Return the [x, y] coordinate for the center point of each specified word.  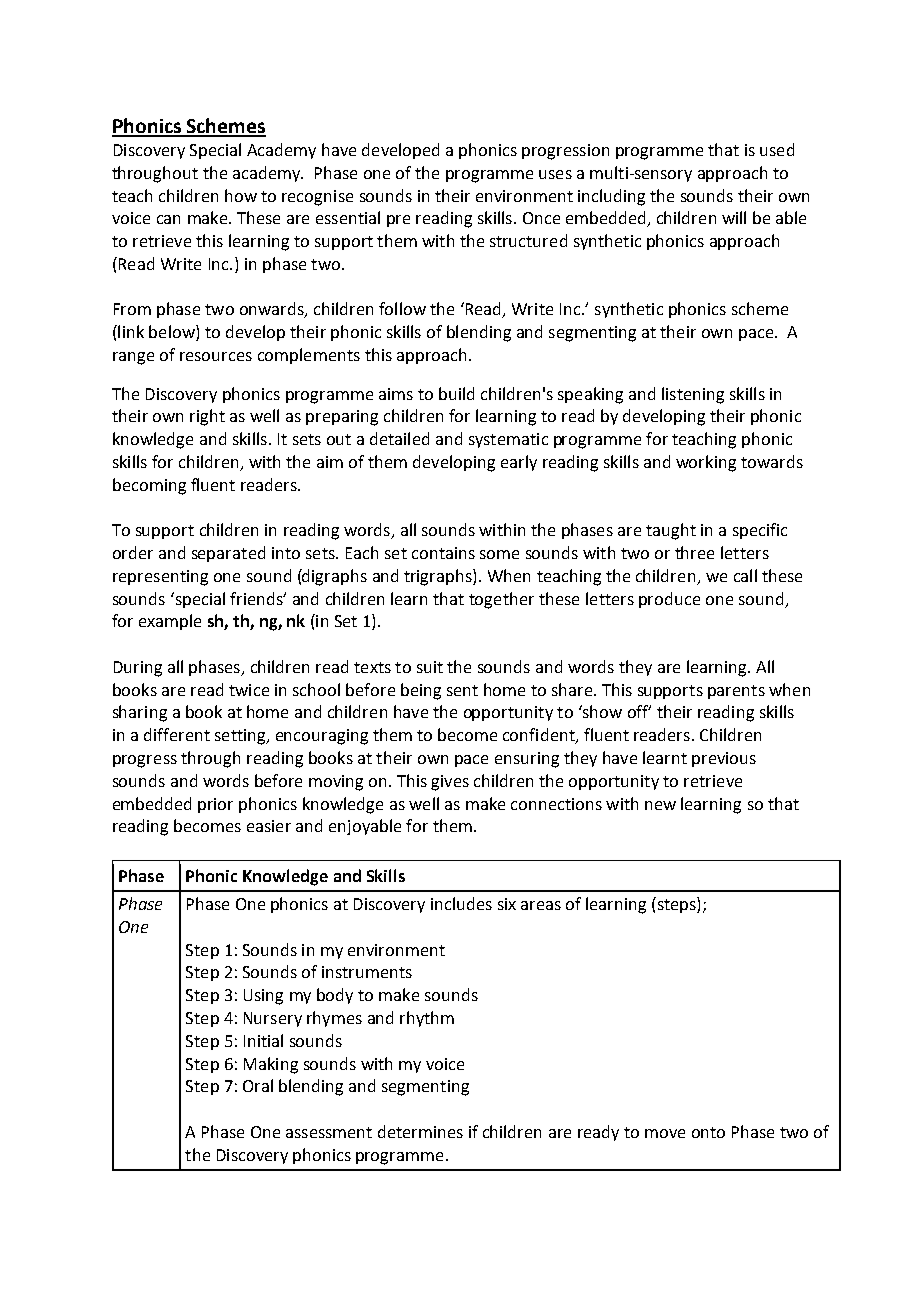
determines [420, 1131]
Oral [258, 1085]
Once [541, 218]
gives [450, 783]
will [734, 217]
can [168, 219]
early [519, 463]
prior [215, 805]
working [706, 463]
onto [708, 1132]
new [660, 805]
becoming [149, 486]
